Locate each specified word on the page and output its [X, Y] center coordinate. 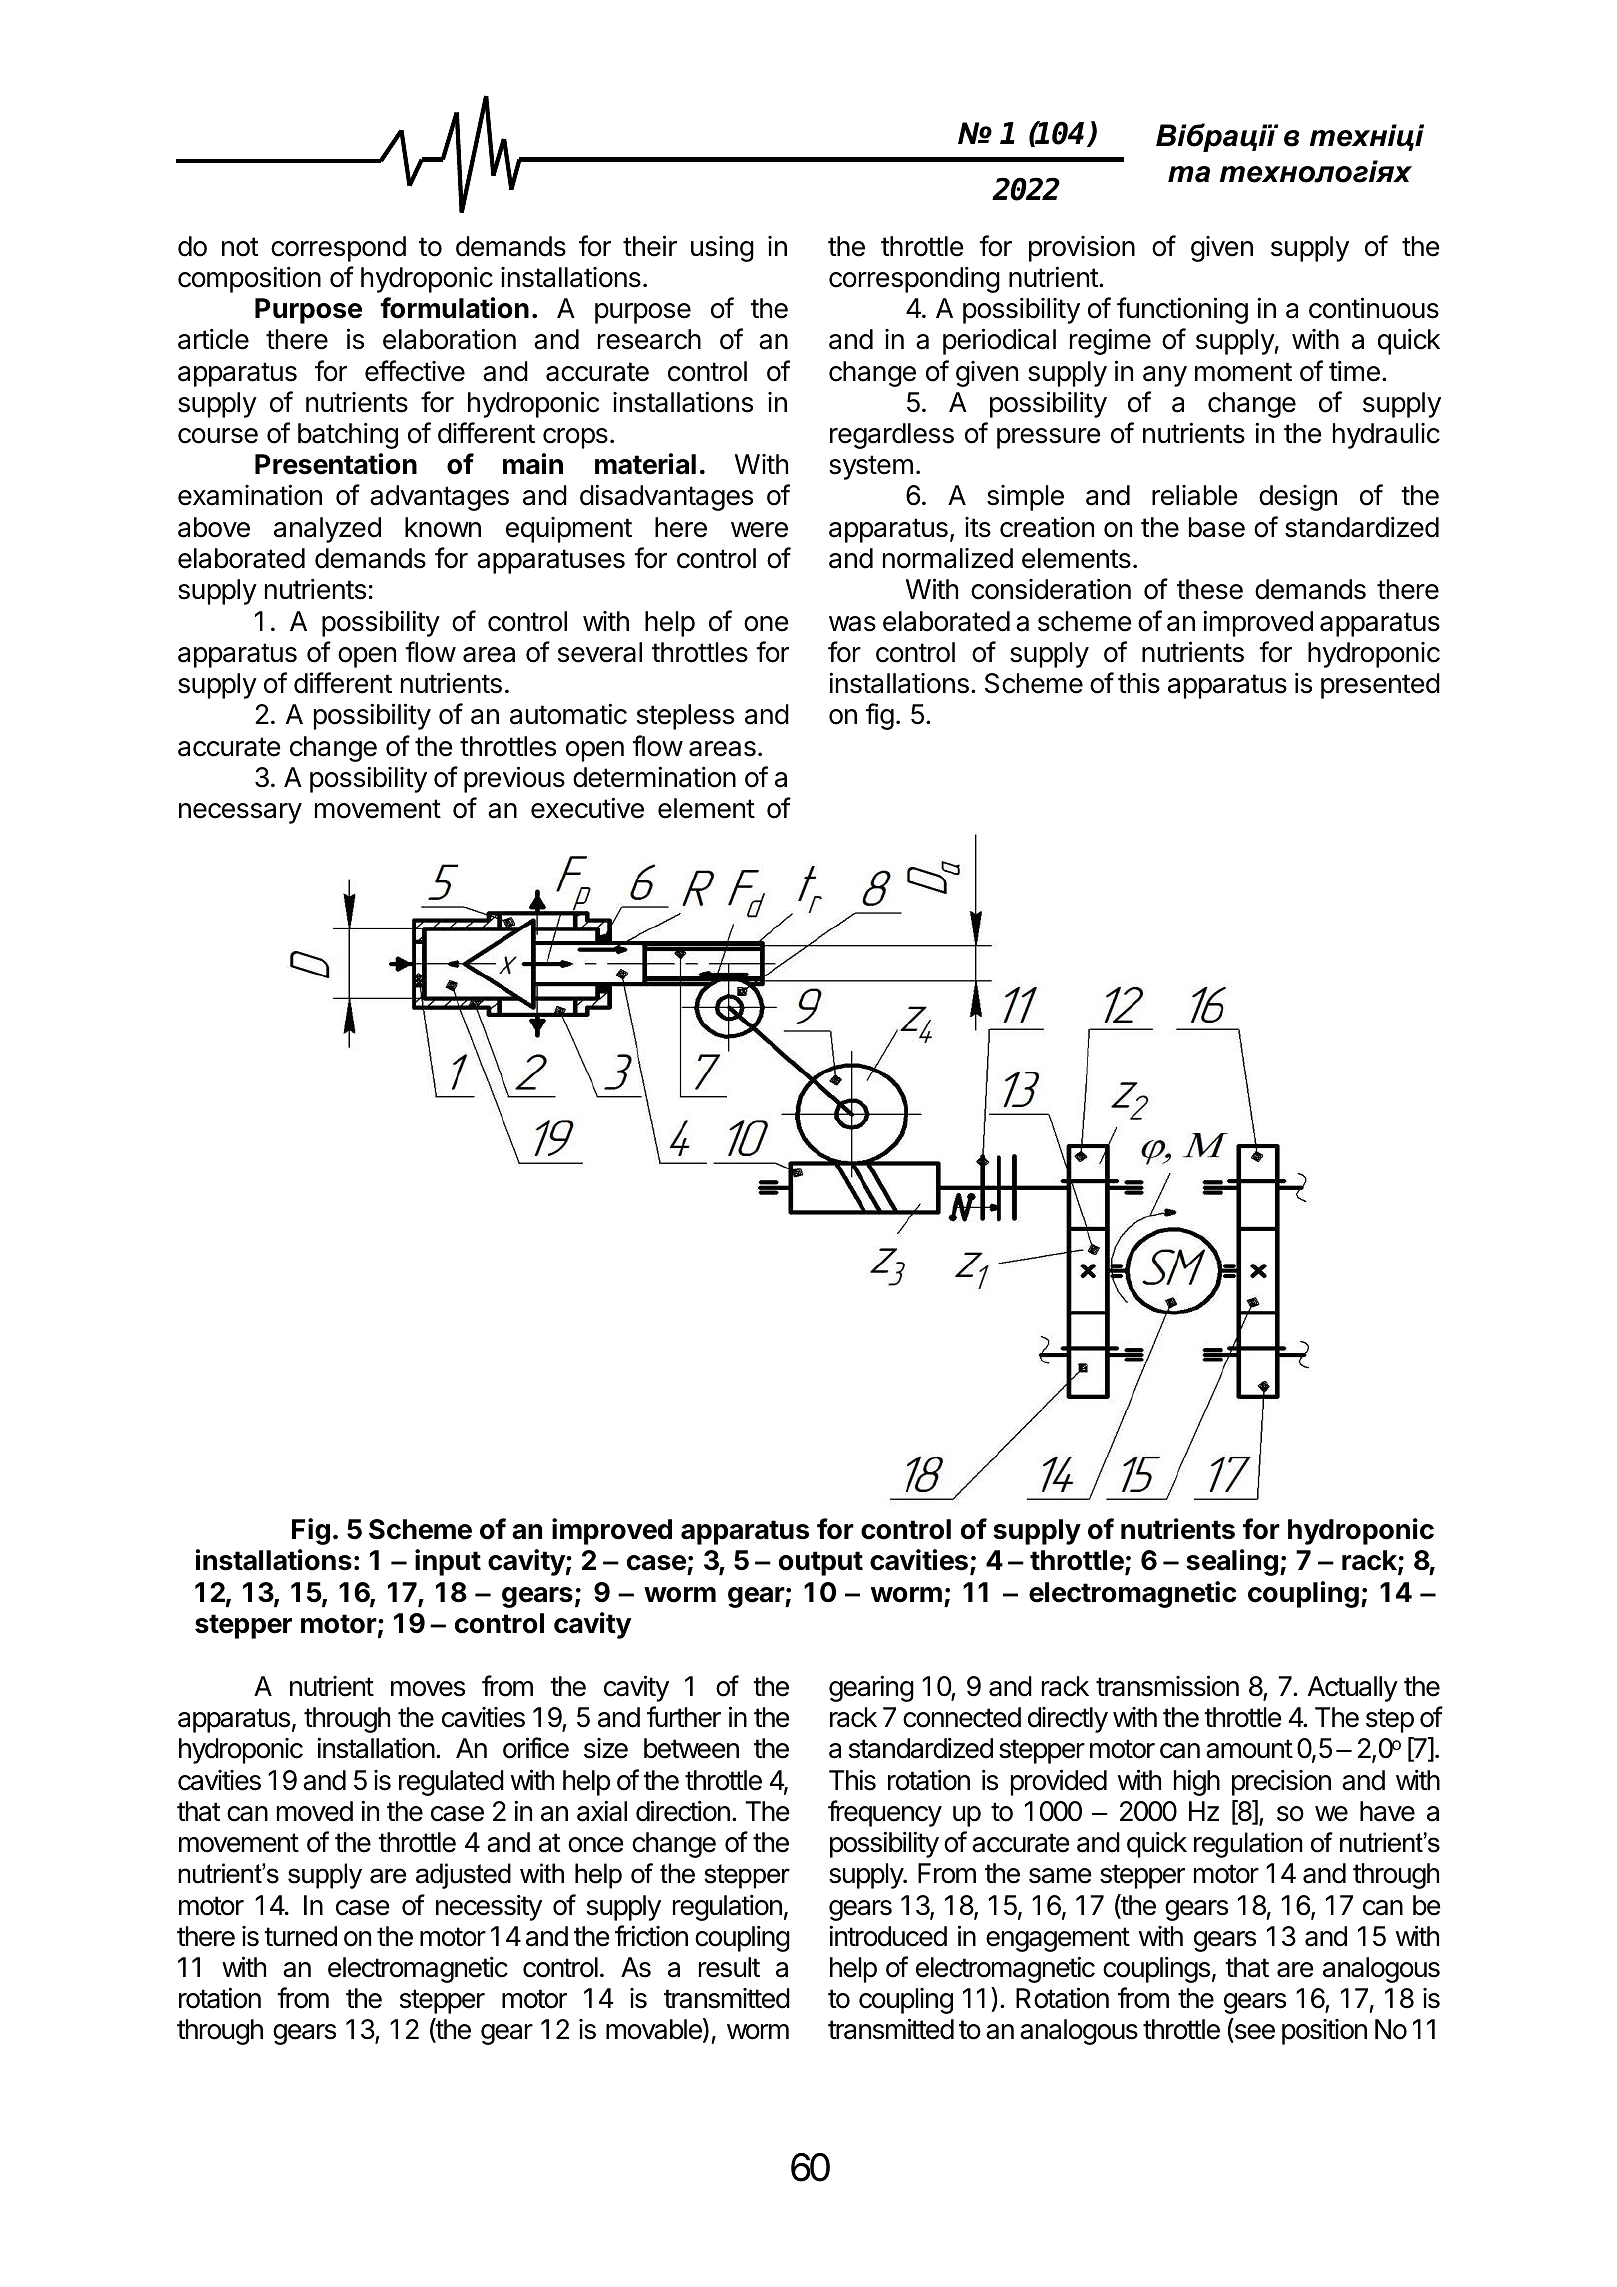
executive [587, 808]
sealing [1232, 1562]
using [722, 249]
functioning [1182, 310]
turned [300, 1936]
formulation [454, 308]
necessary [240, 813]
